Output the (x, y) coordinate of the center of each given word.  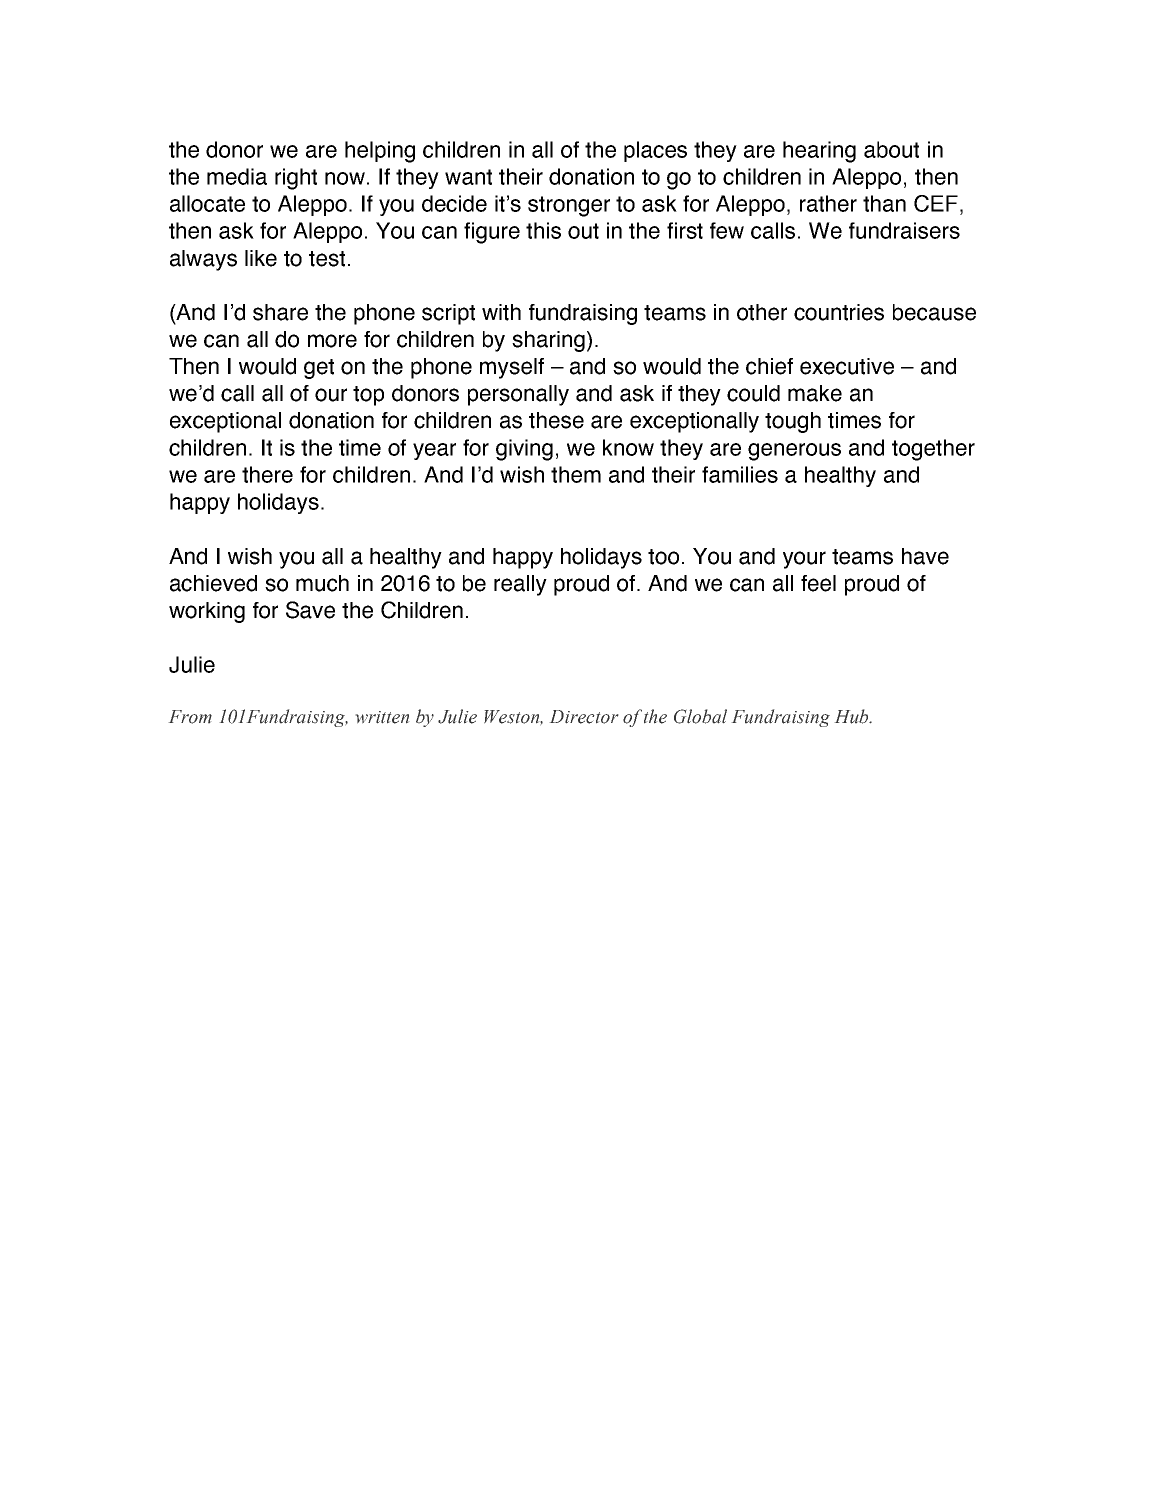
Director (584, 717)
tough (793, 422)
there (267, 474)
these (556, 420)
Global (700, 716)
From (190, 717)
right (296, 179)
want (468, 177)
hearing (819, 152)
